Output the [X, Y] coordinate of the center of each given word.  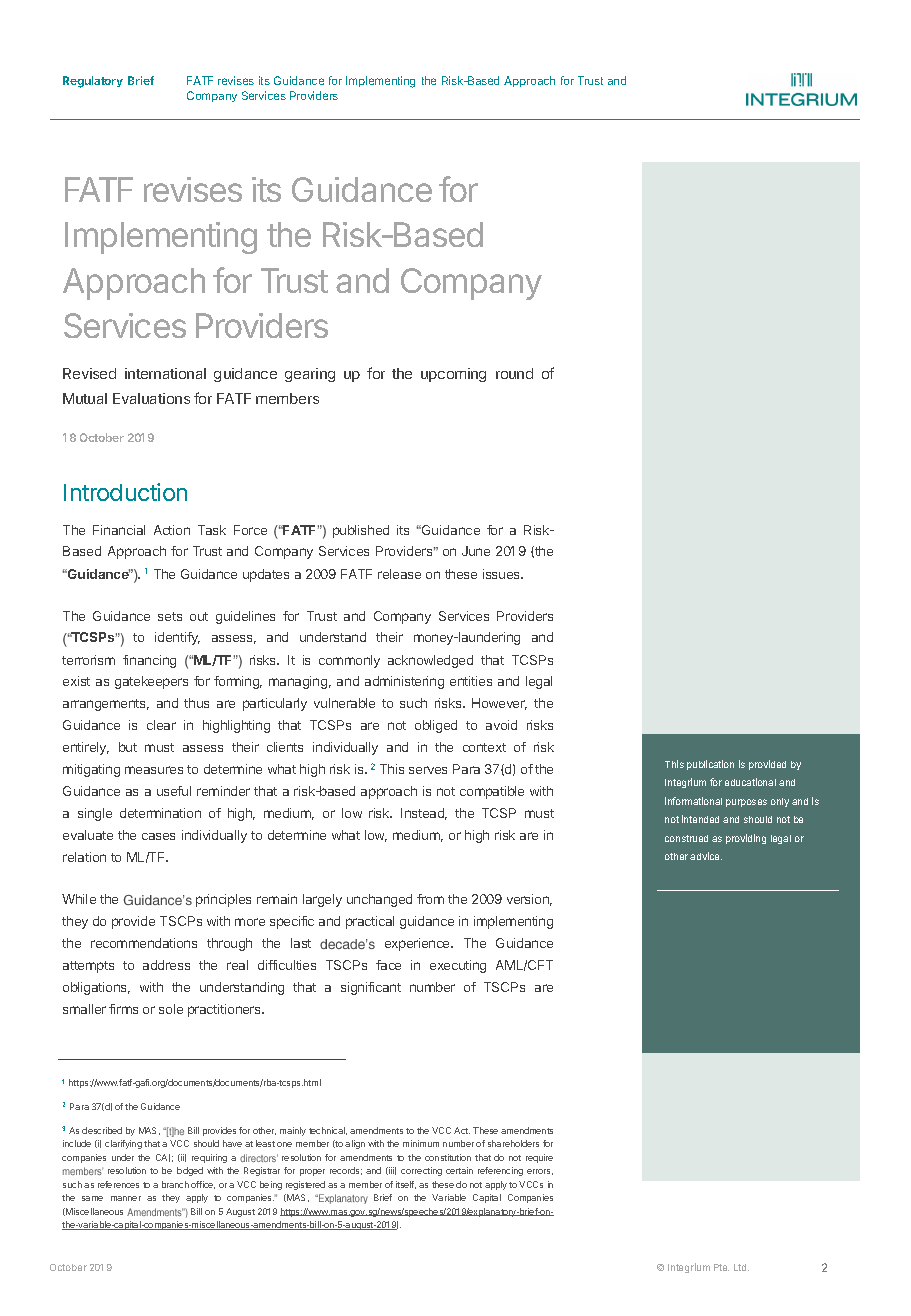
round [514, 373]
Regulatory [93, 82]
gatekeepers [151, 682]
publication [710, 765]
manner [126, 1198]
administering [404, 682]
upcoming [453, 375]
